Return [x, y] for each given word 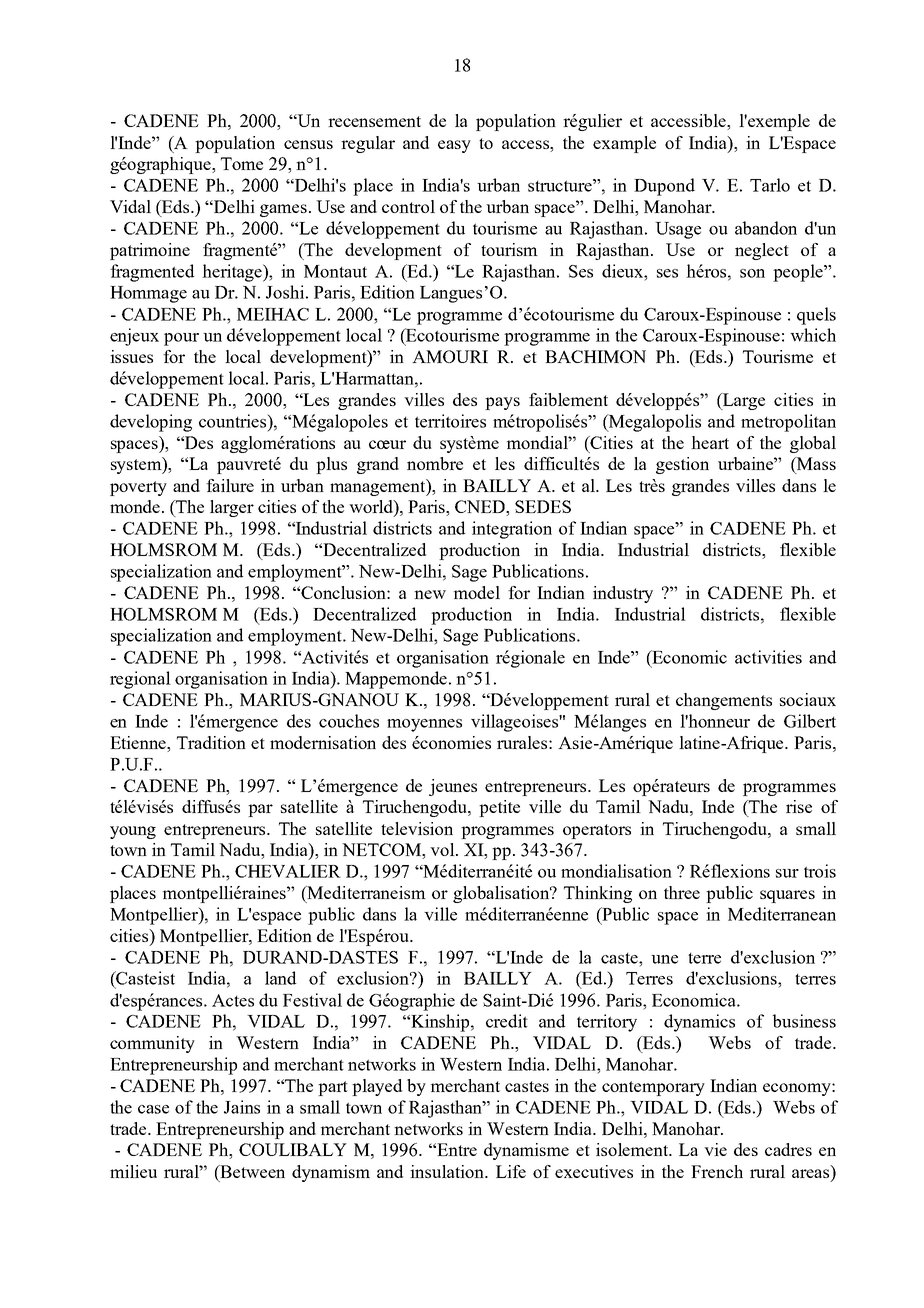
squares [787, 896]
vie [715, 1149]
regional [140, 680]
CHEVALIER [288, 871]
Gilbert [810, 721]
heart [710, 442]
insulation [448, 1171]
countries [234, 421]
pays [502, 403]
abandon [766, 228]
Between [252, 1171]
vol [443, 849]
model [477, 592]
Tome [242, 163]
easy [454, 146]
